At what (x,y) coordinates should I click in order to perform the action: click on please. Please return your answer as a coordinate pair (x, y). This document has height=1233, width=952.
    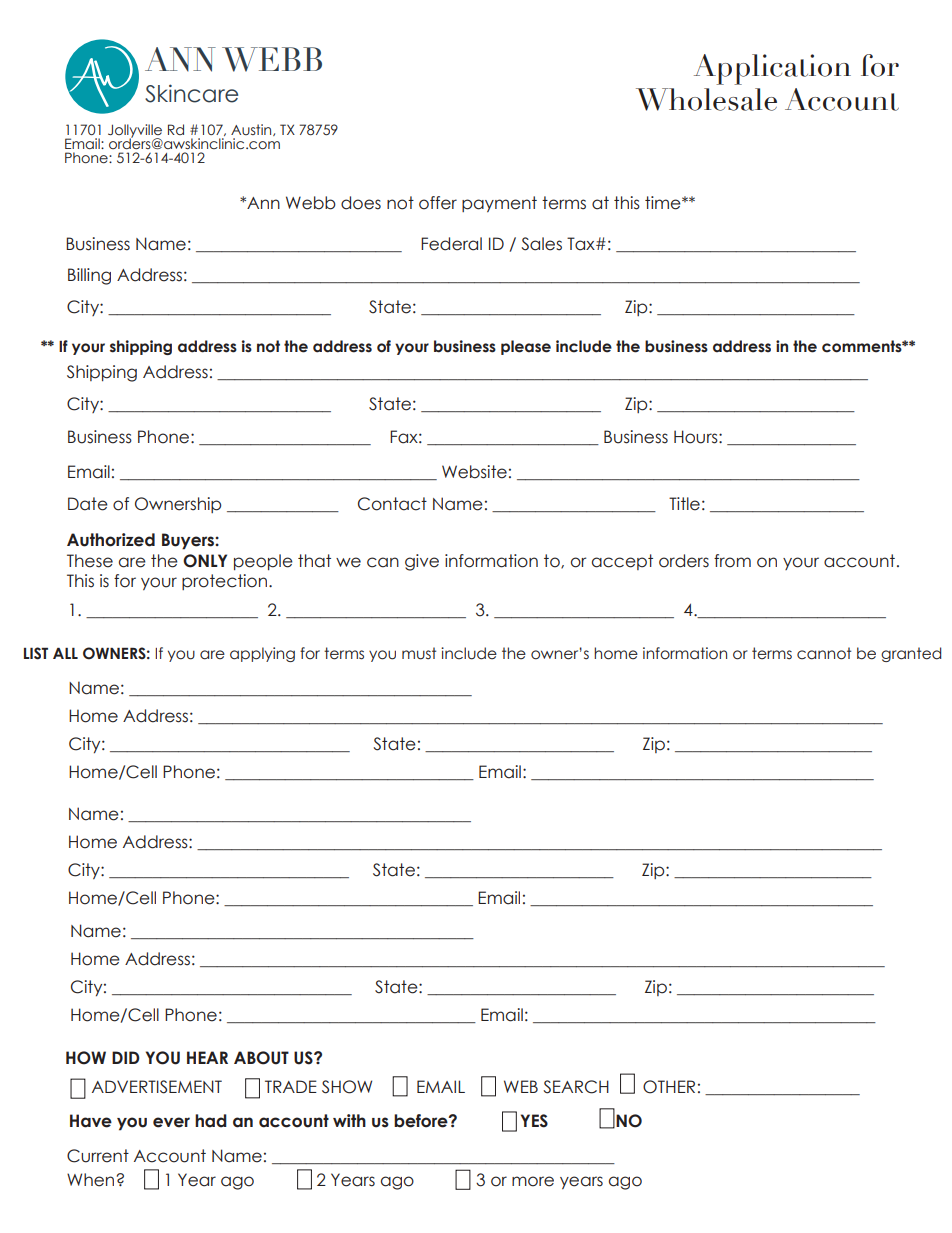
    Looking at the image, I should click on (526, 347).
